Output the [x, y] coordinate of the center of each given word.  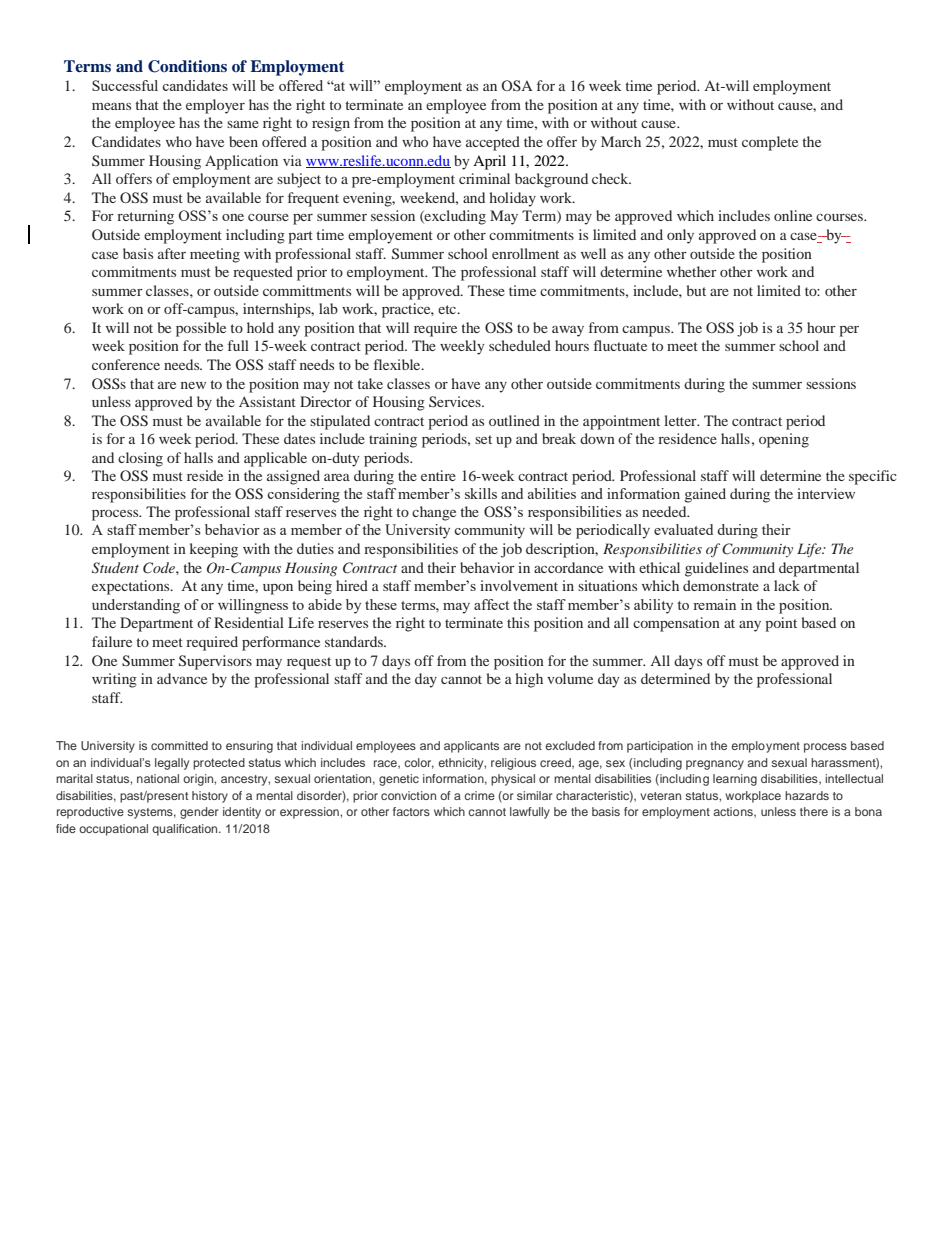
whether [692, 271]
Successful [125, 85]
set [483, 439]
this [518, 622]
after [172, 253]
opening [784, 440]
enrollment [525, 253]
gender [199, 813]
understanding [136, 606]
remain [714, 604]
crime [479, 795]
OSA [516, 85]
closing [140, 459]
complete [770, 143]
